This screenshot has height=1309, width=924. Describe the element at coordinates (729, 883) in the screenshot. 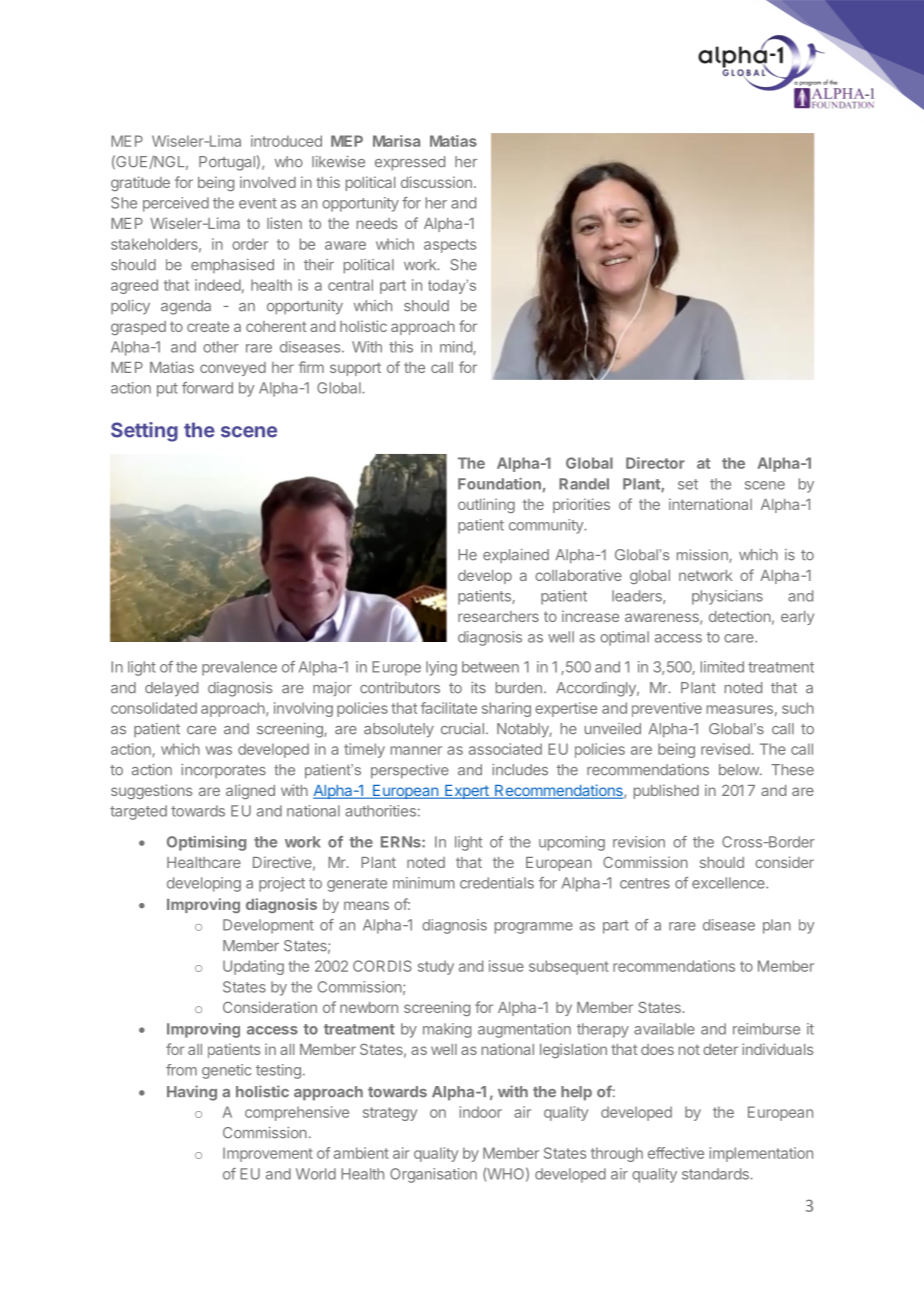

I see `excellence` at that location.
